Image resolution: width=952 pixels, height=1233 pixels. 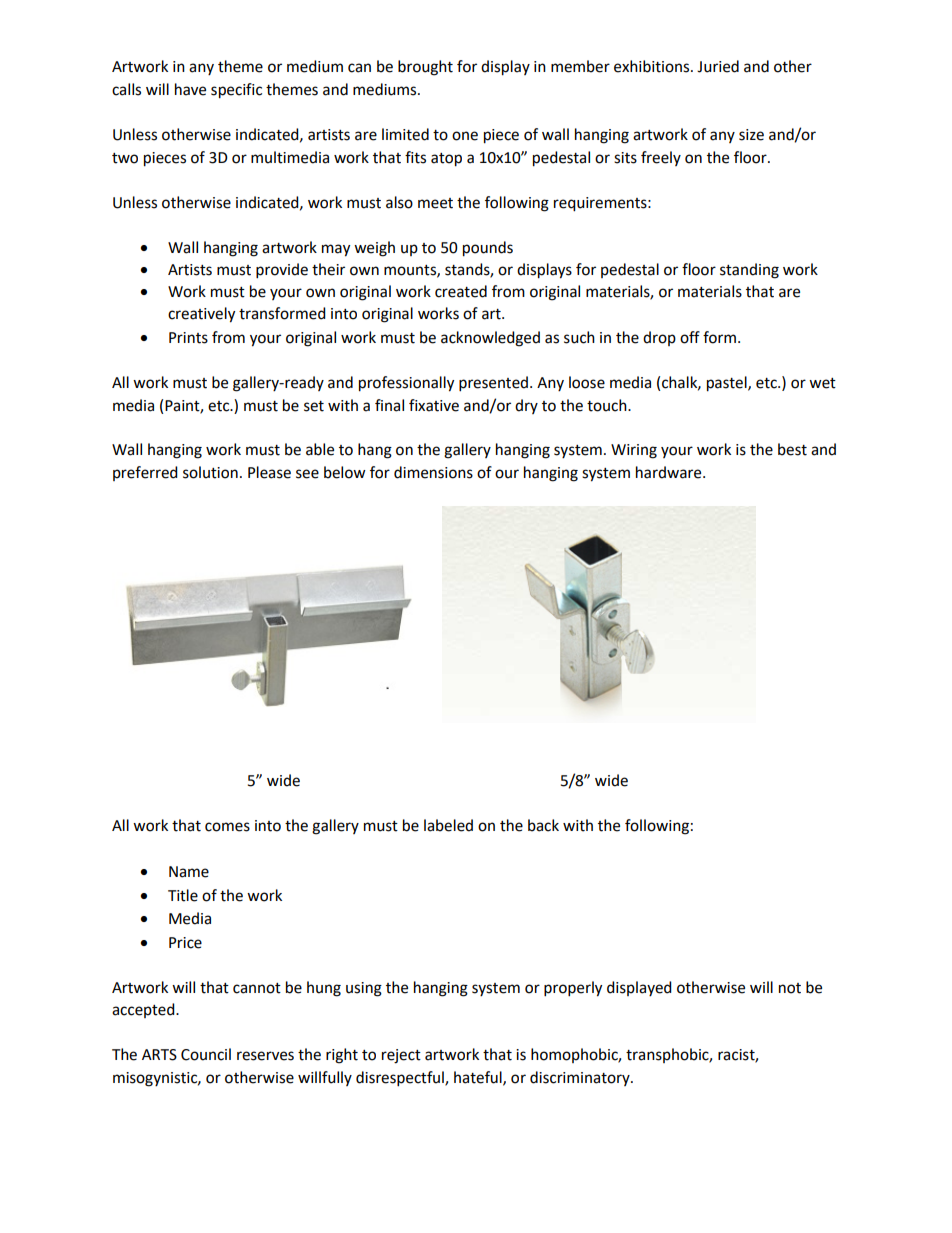 I want to click on off, so click(x=690, y=337).
